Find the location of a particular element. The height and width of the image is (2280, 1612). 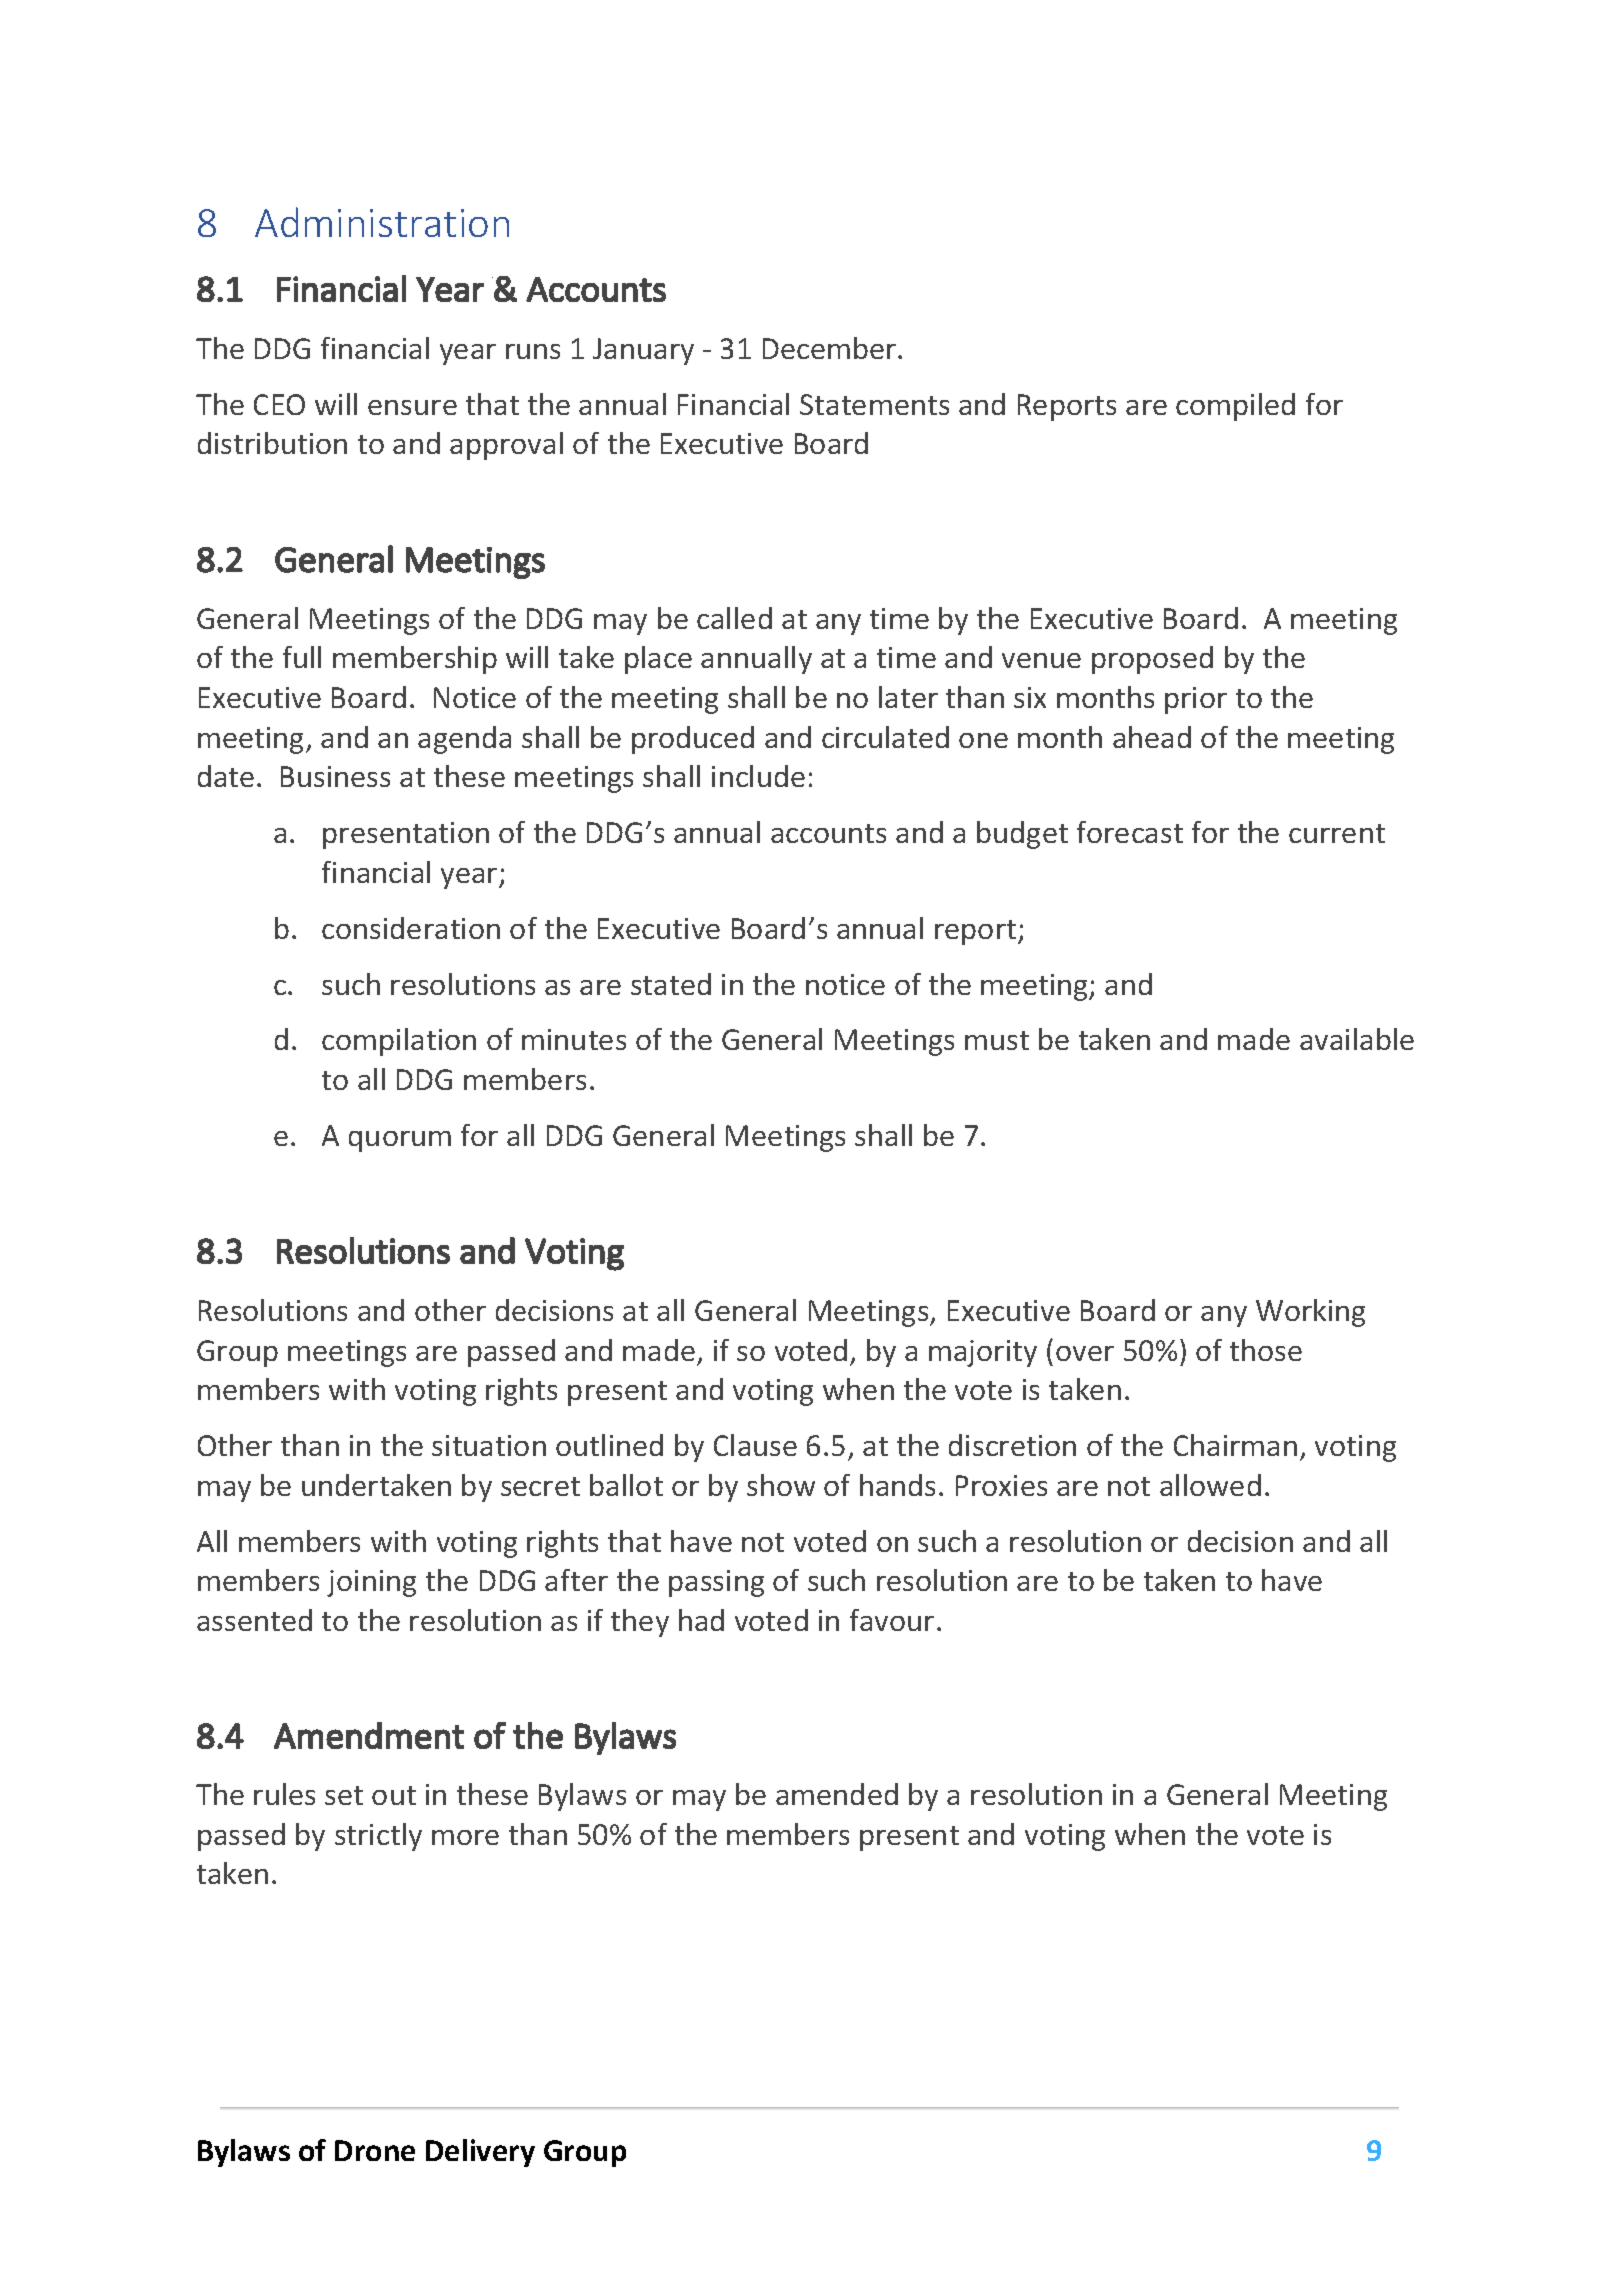

stated is located at coordinates (671, 984).
